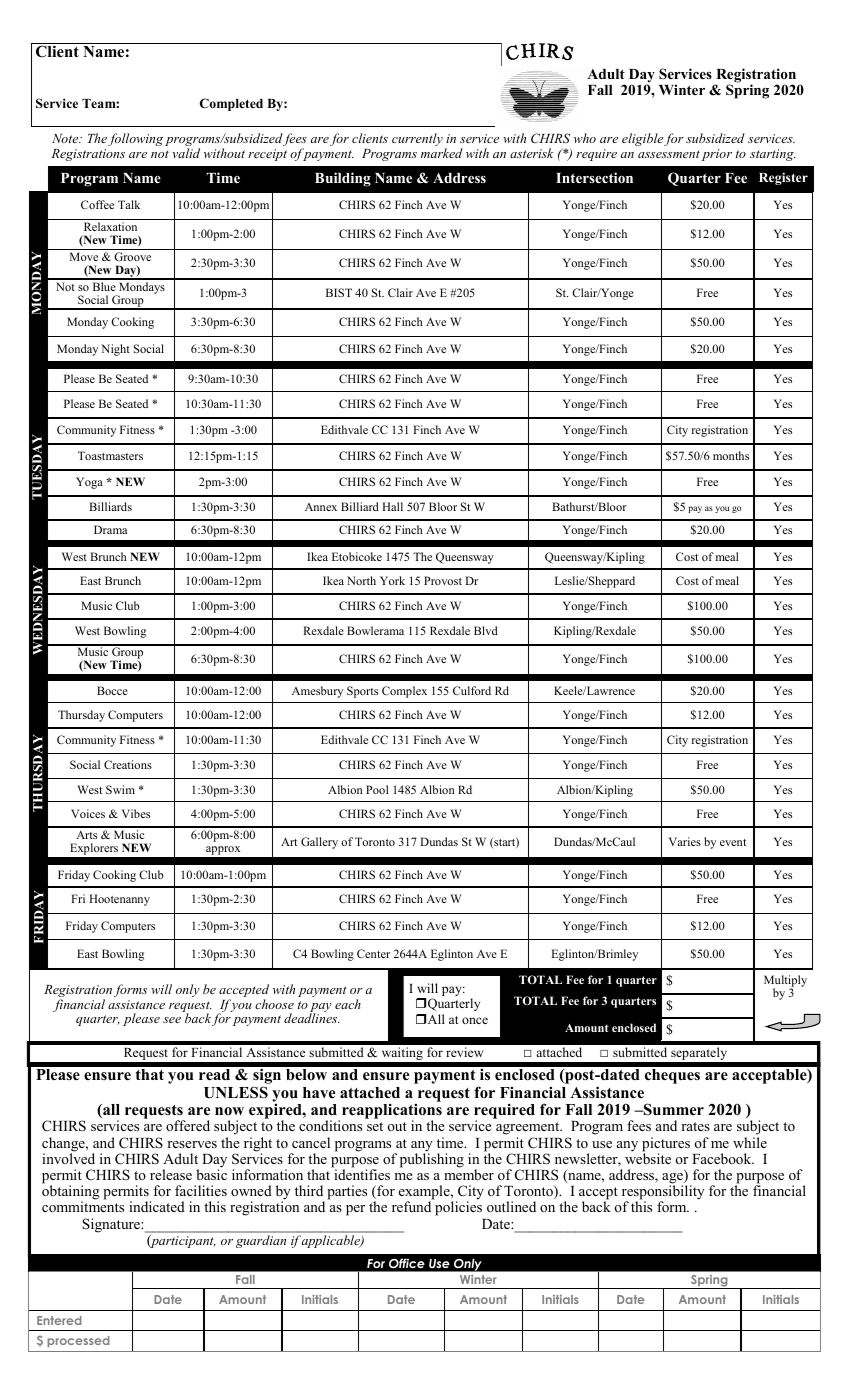  I want to click on Drama, so click(110, 529).
